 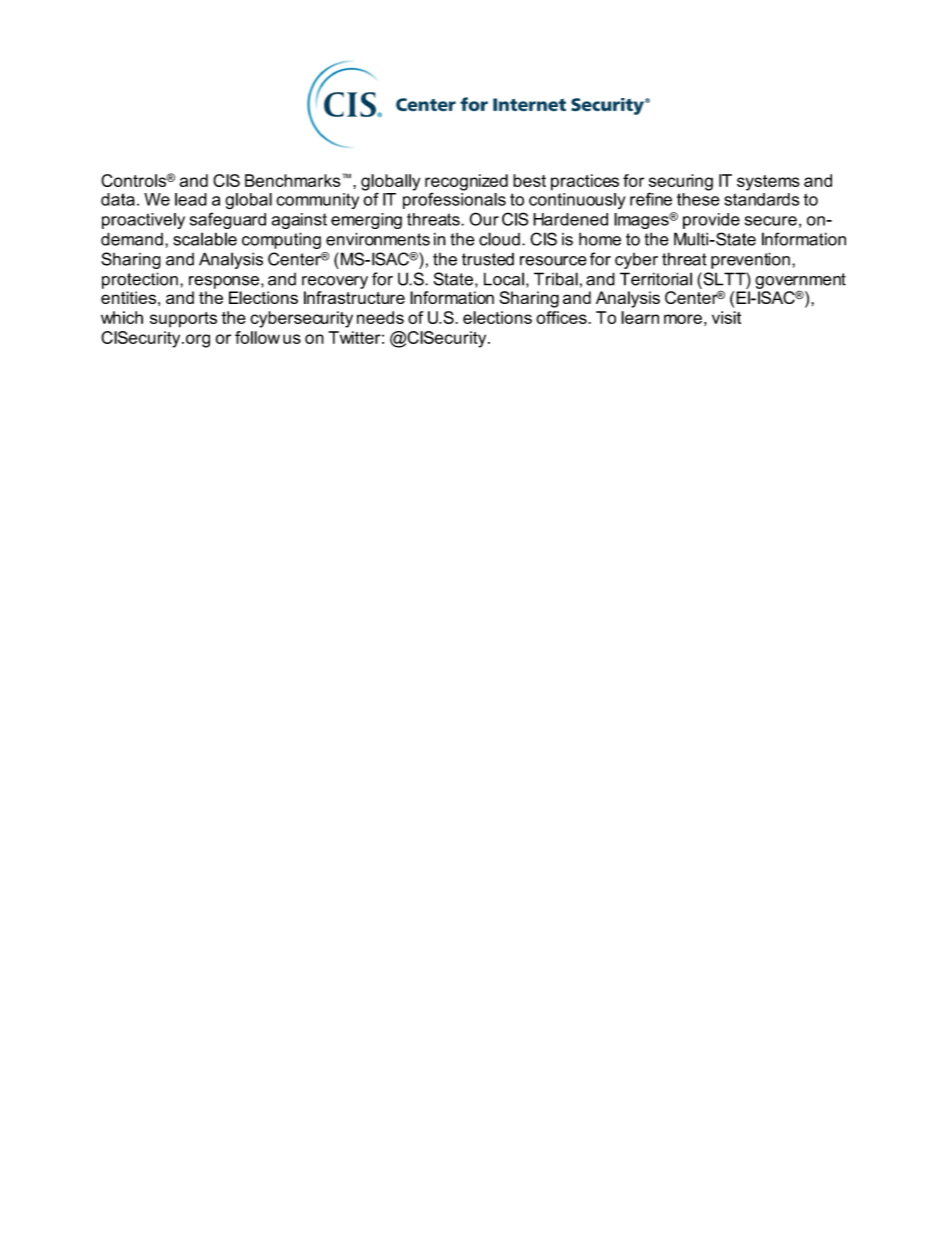 I want to click on prevention, so click(x=750, y=260).
